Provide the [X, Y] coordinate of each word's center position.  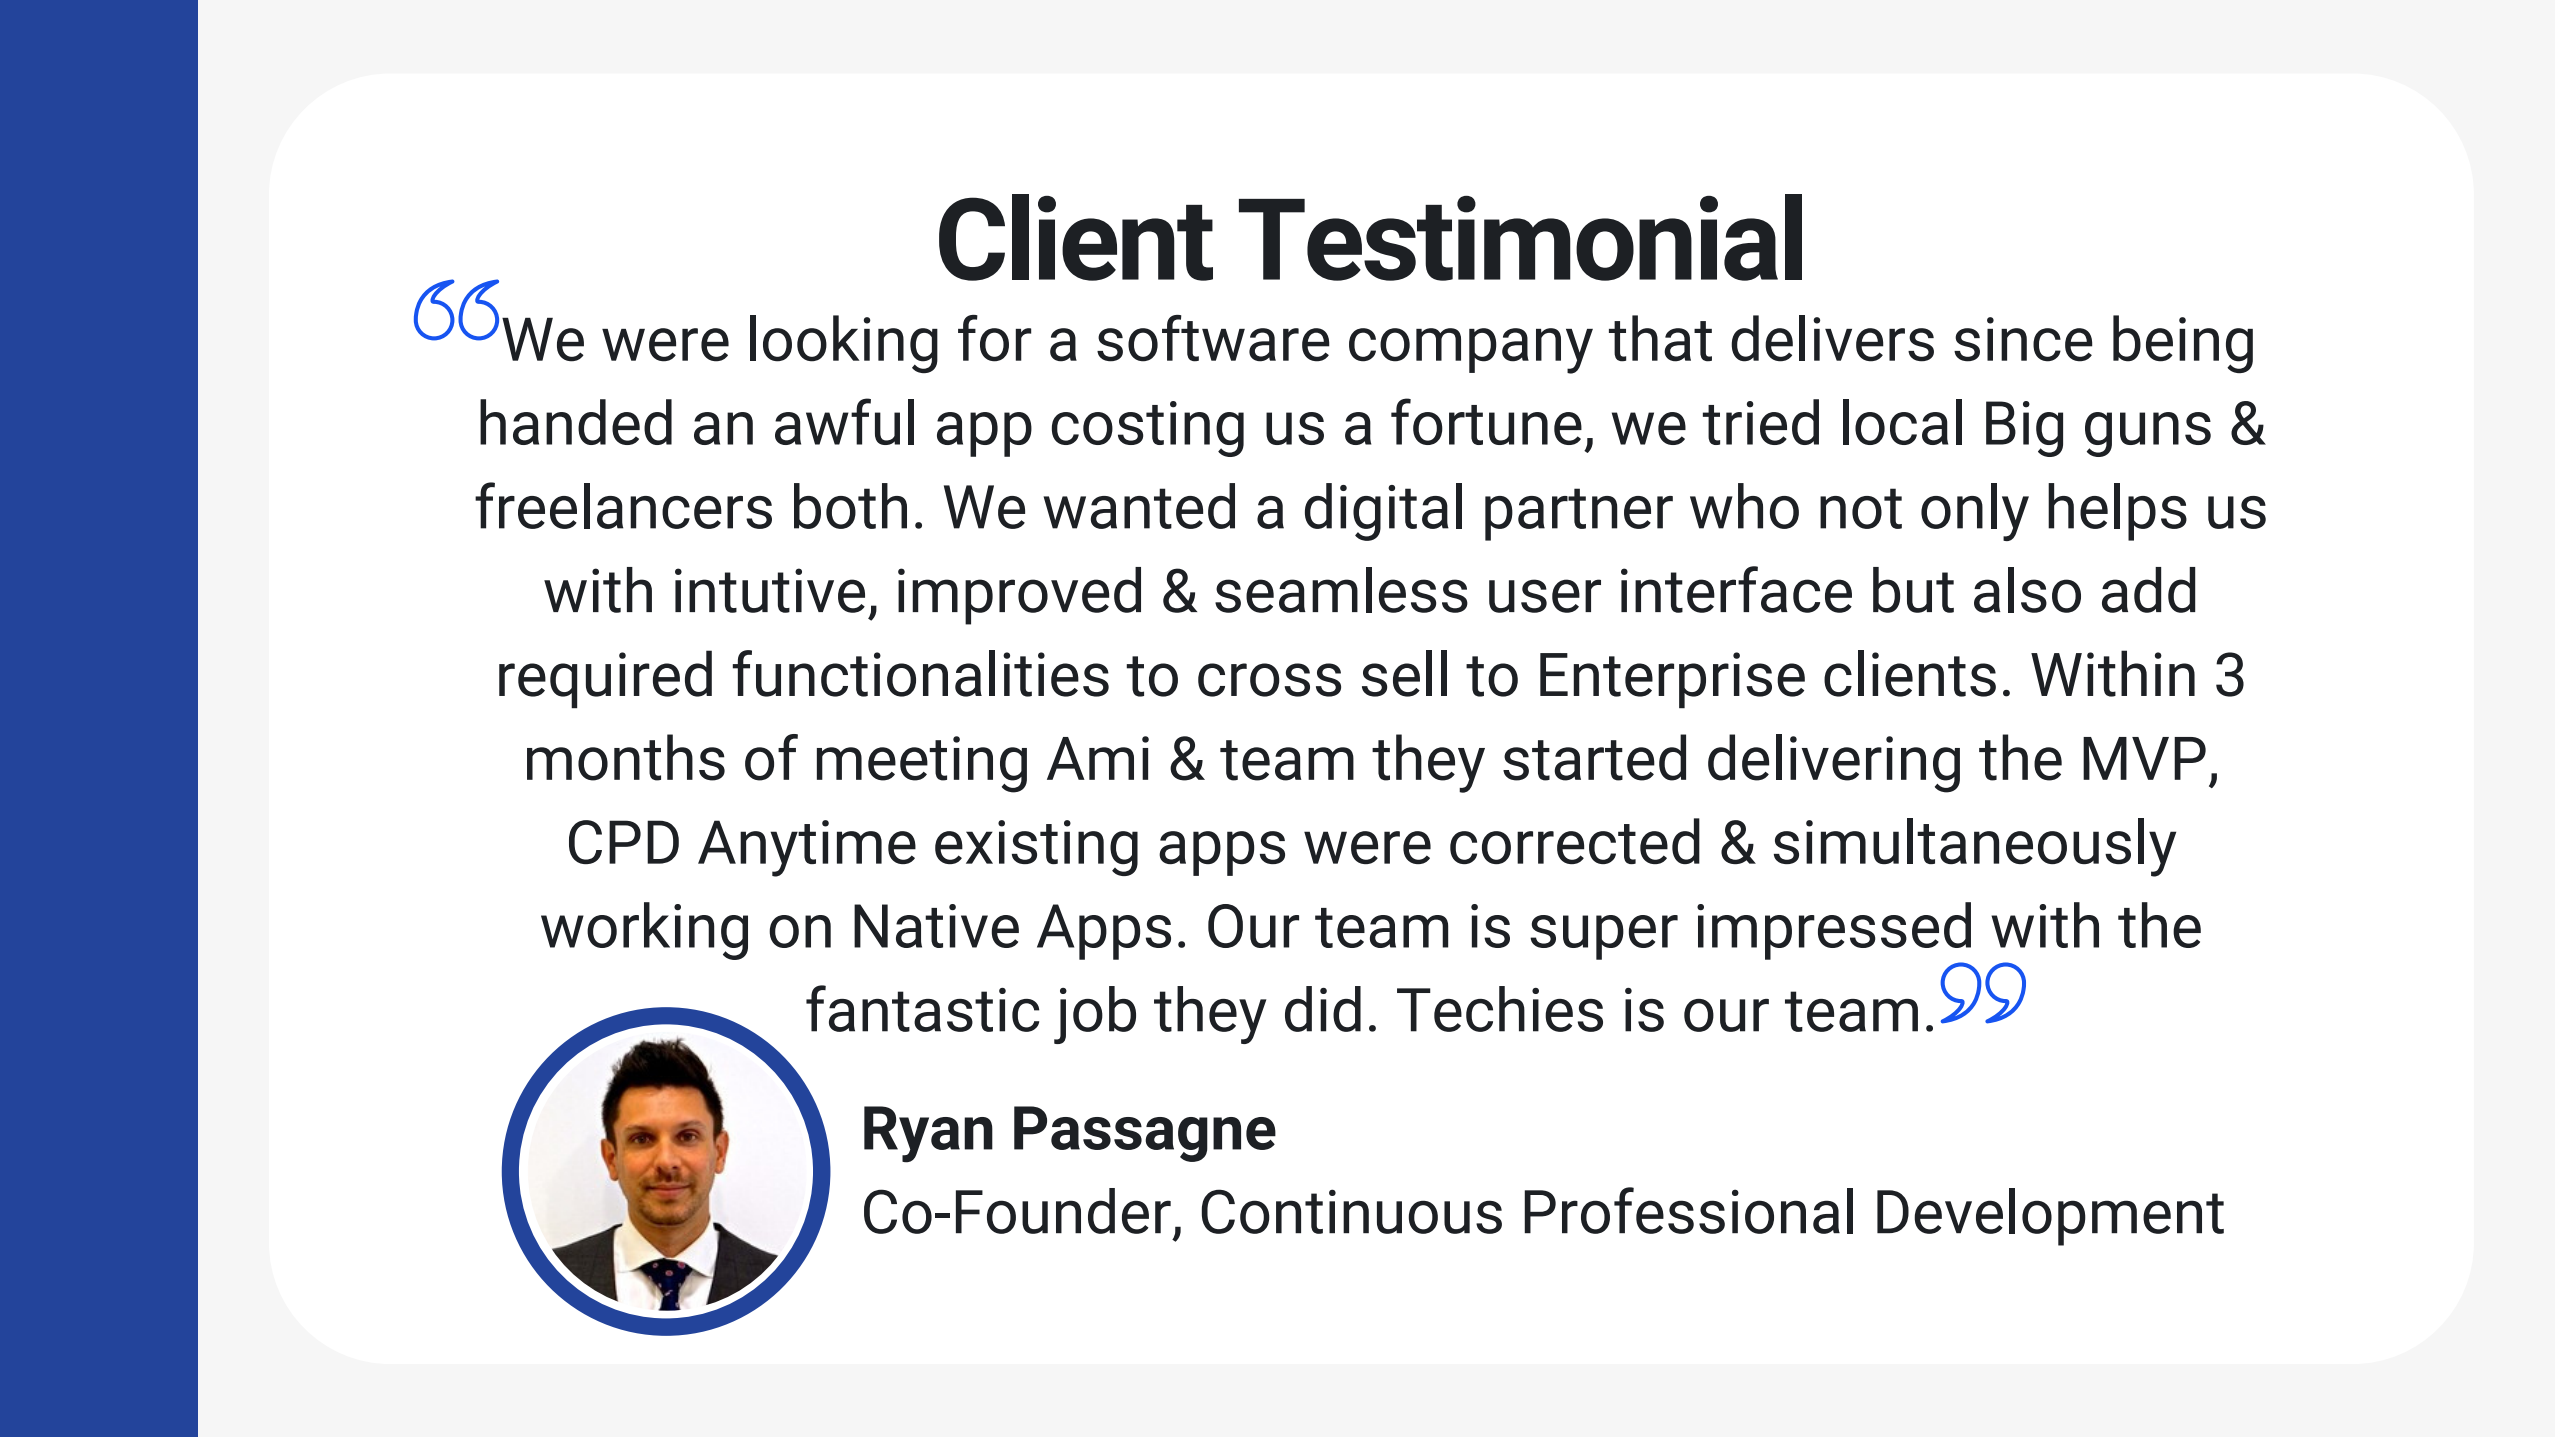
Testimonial [1520, 237]
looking [844, 344]
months [626, 757]
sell [1404, 673]
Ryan [928, 1134]
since [2023, 339]
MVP [2144, 758]
